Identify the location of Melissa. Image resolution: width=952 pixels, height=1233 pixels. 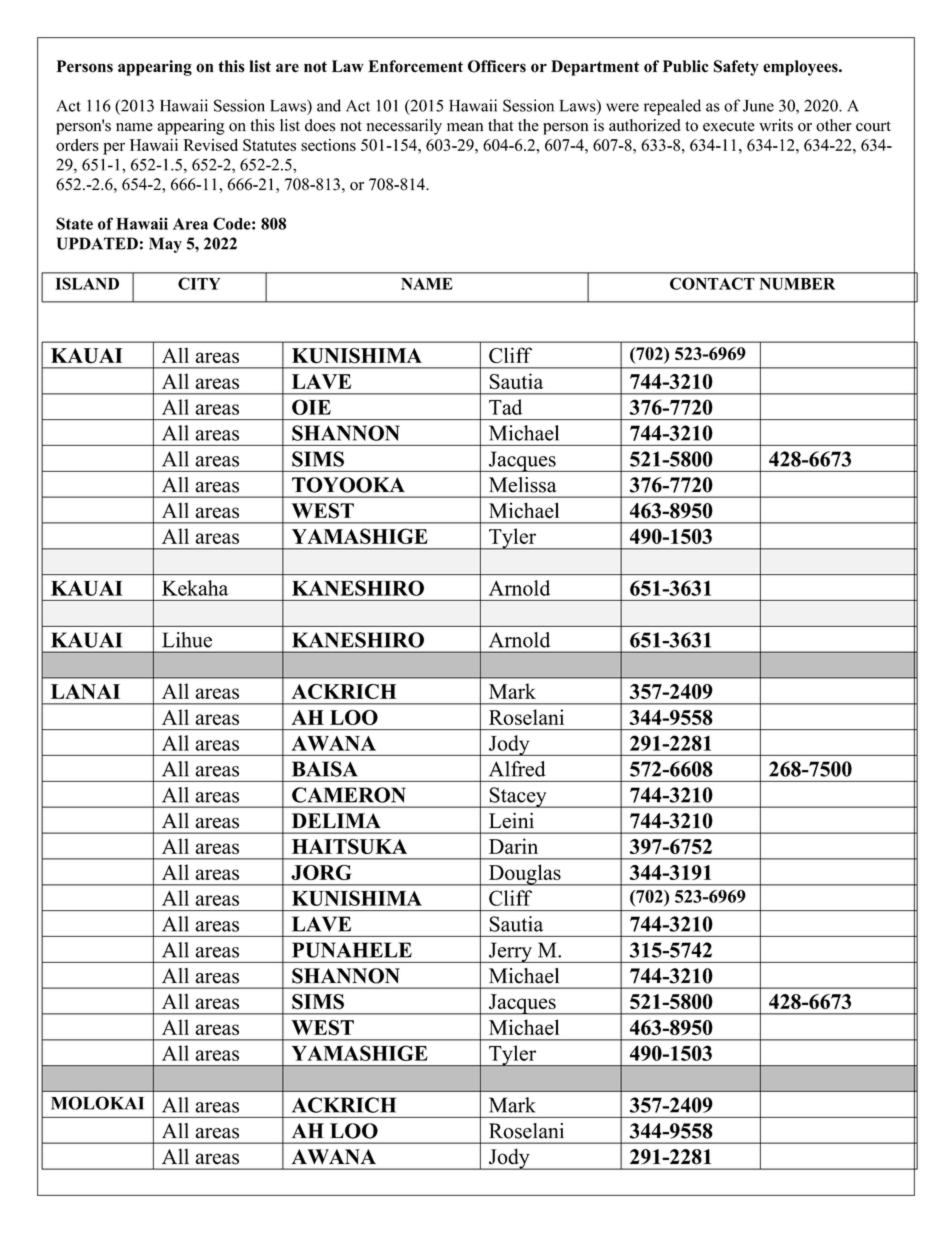
(523, 485).
